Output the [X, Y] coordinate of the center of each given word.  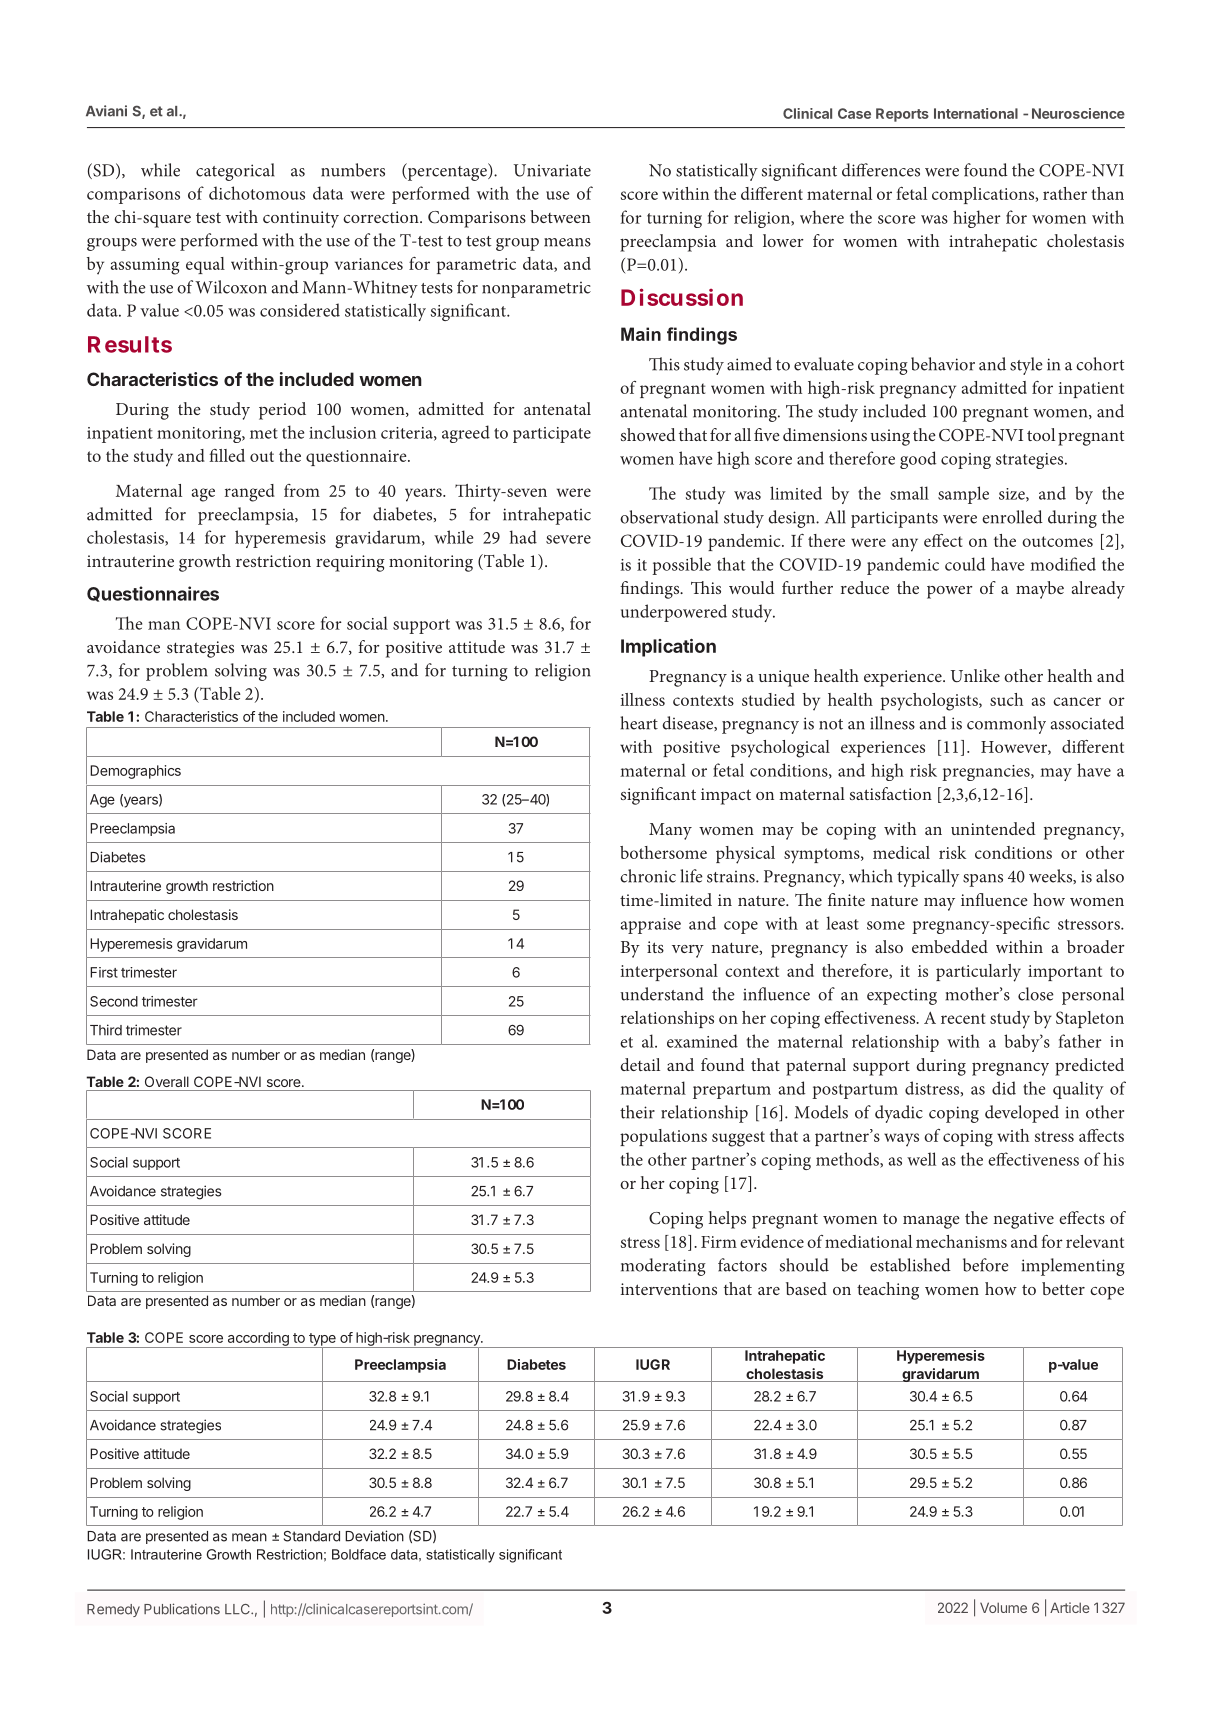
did [1004, 1088]
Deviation [374, 1536]
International [976, 113]
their [637, 1112]
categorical [235, 172]
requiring [350, 563]
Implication [668, 648]
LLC [238, 1609]
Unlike [975, 675]
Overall [167, 1081]
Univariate [552, 170]
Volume [1003, 1607]
